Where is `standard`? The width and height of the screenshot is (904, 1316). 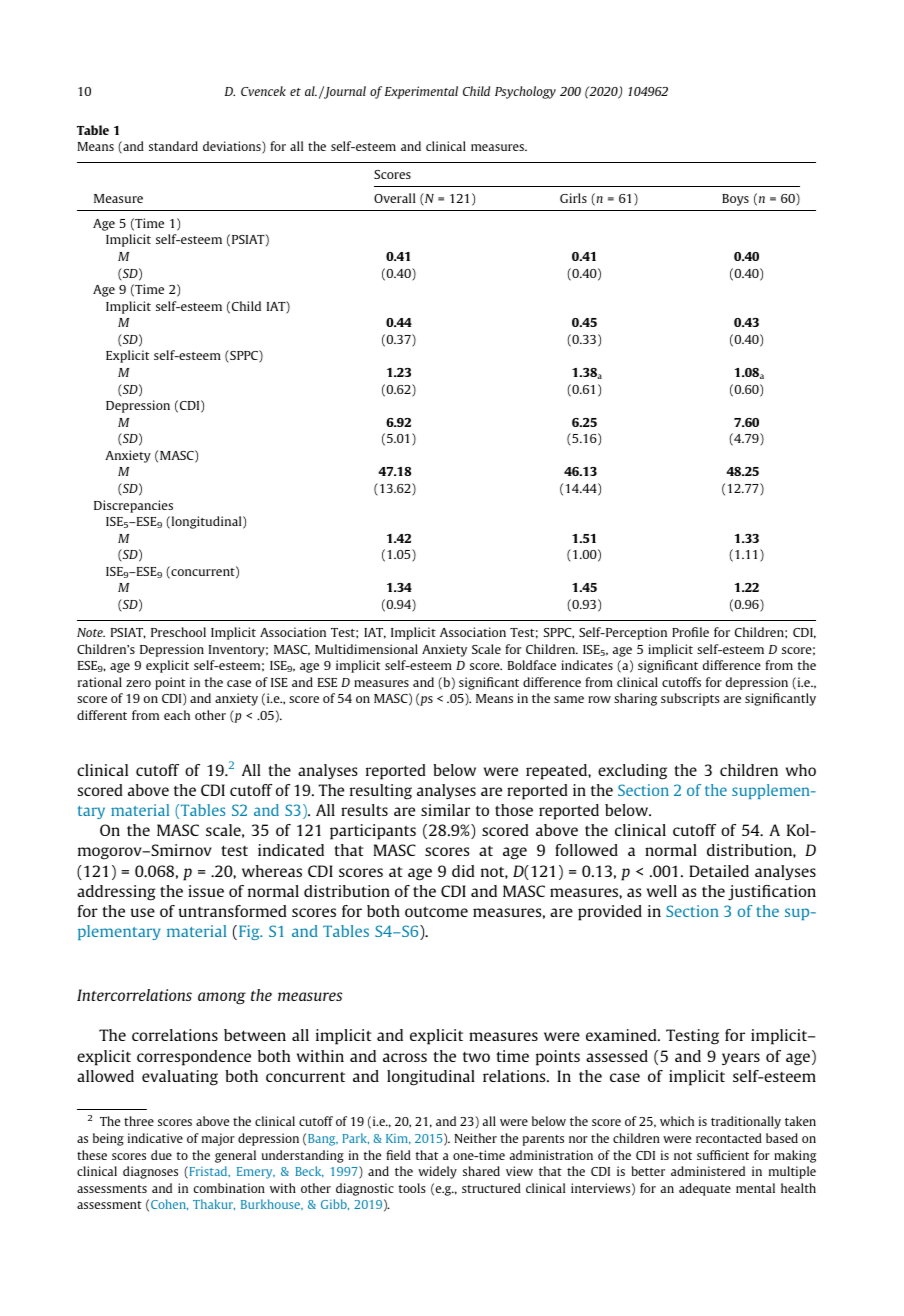 standard is located at coordinates (173, 146).
